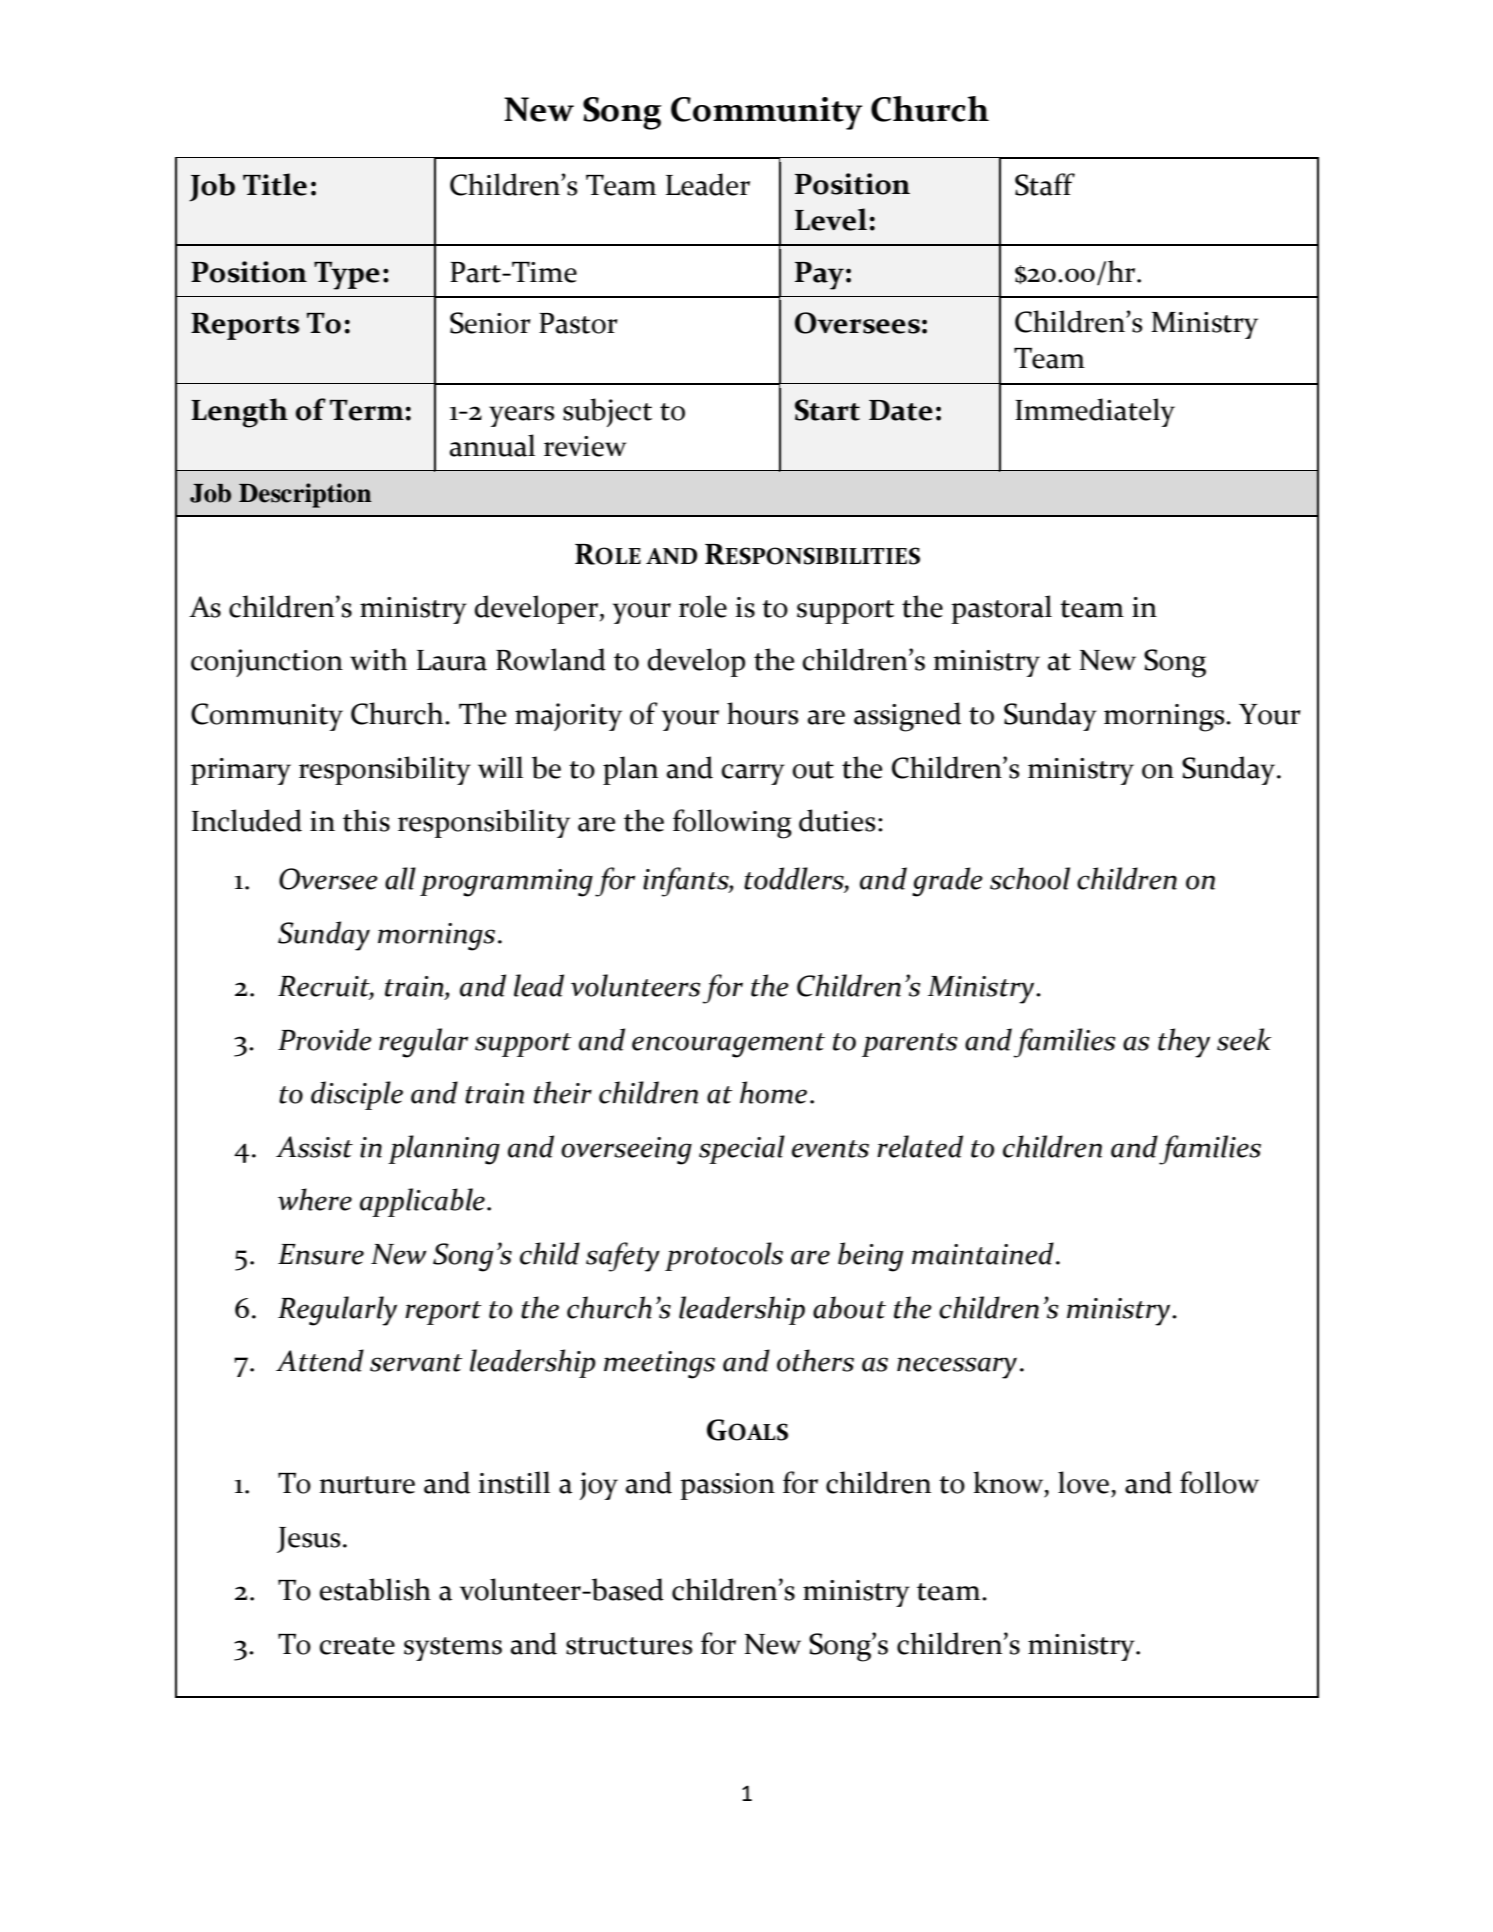 The width and height of the screenshot is (1493, 1932). I want to click on all, so click(400, 878).
